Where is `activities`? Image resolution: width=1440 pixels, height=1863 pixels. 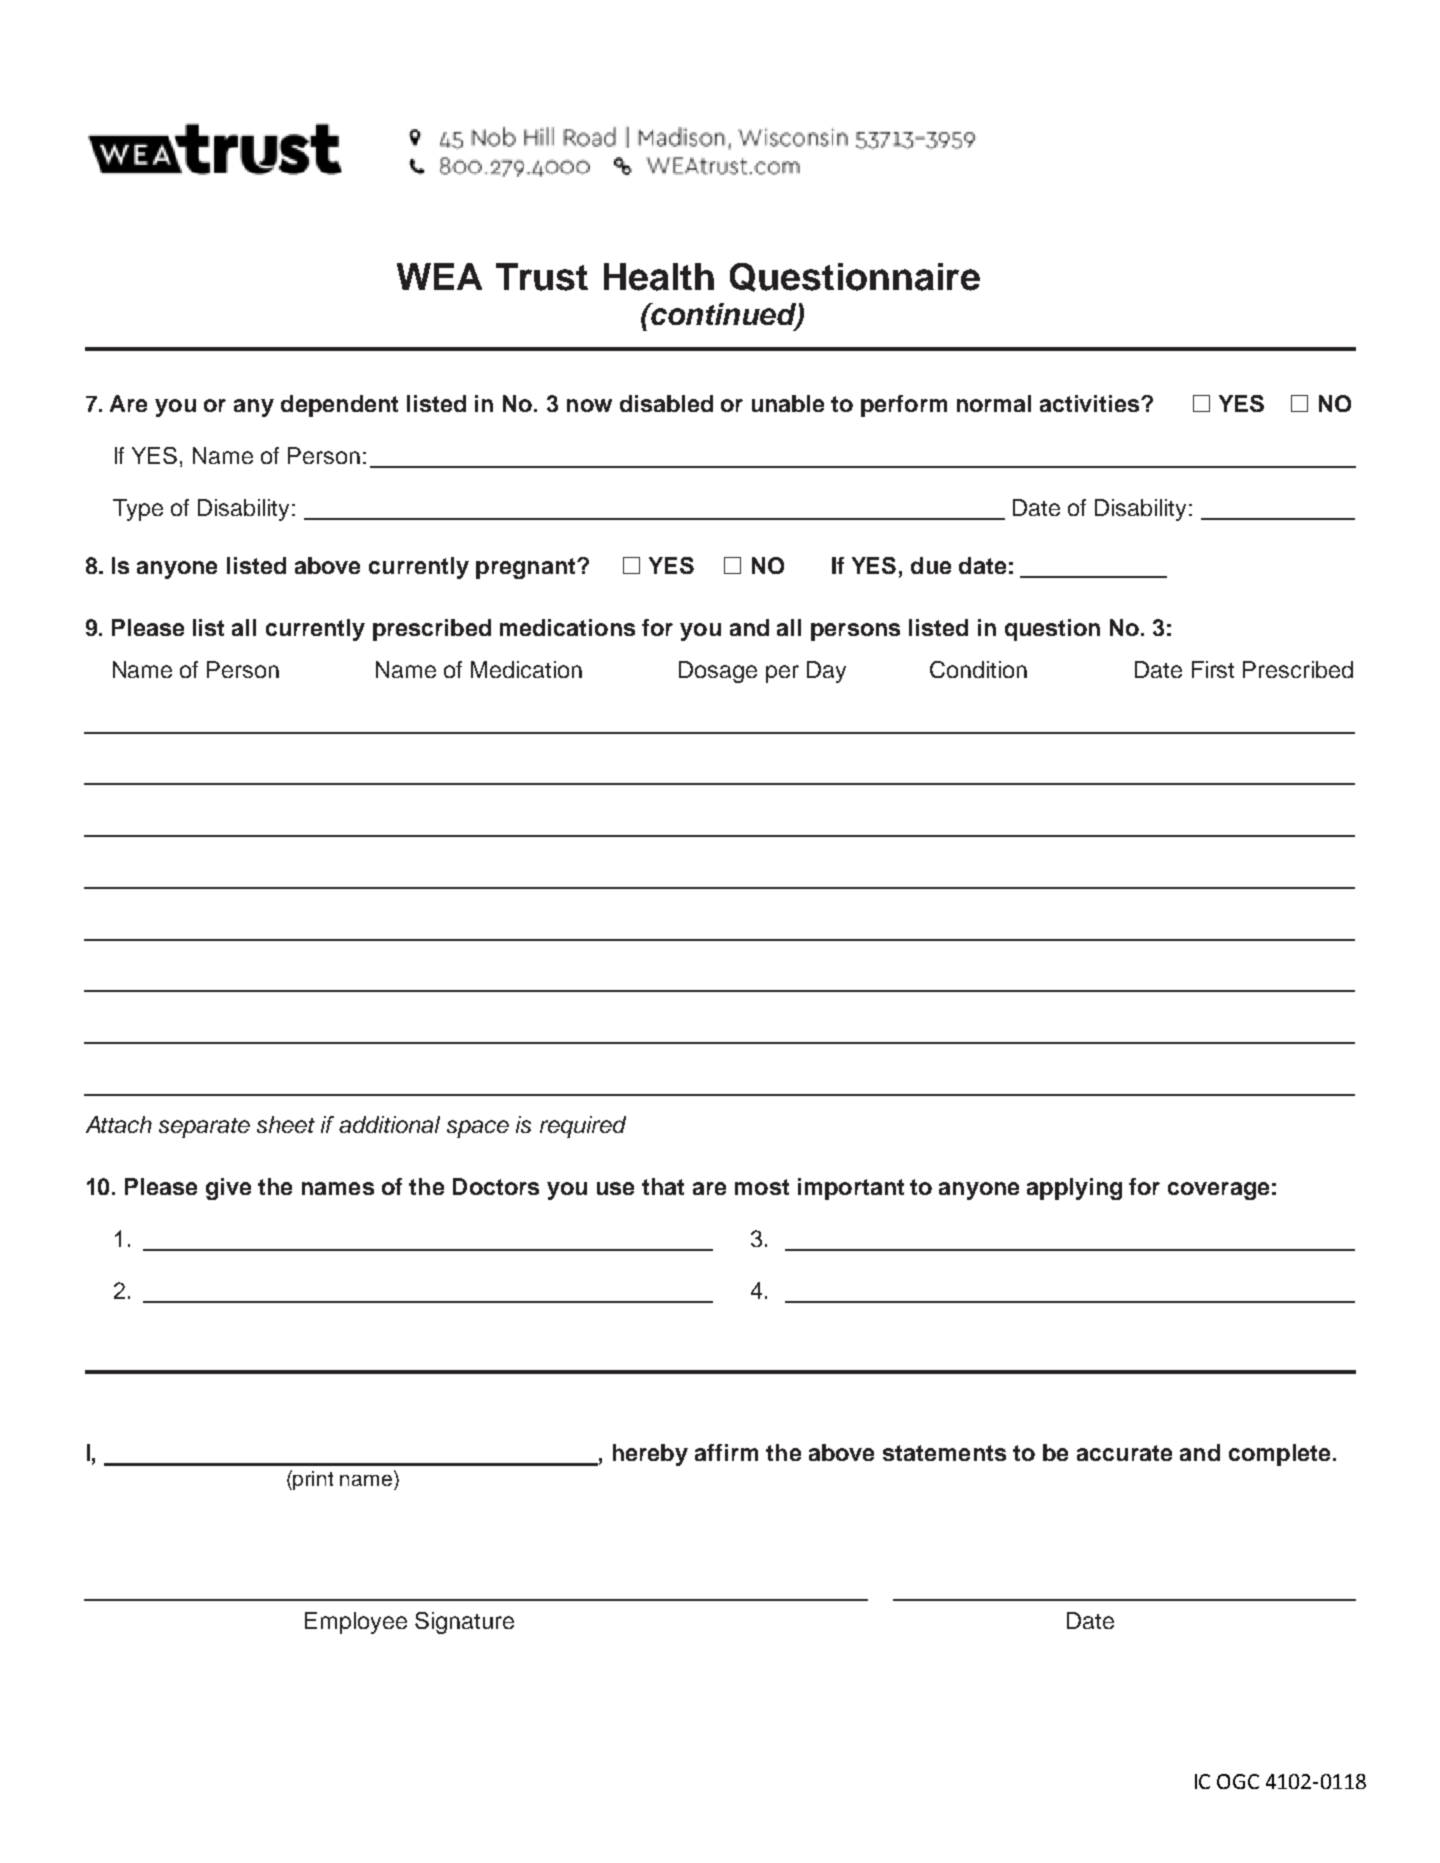 activities is located at coordinates (1091, 403).
